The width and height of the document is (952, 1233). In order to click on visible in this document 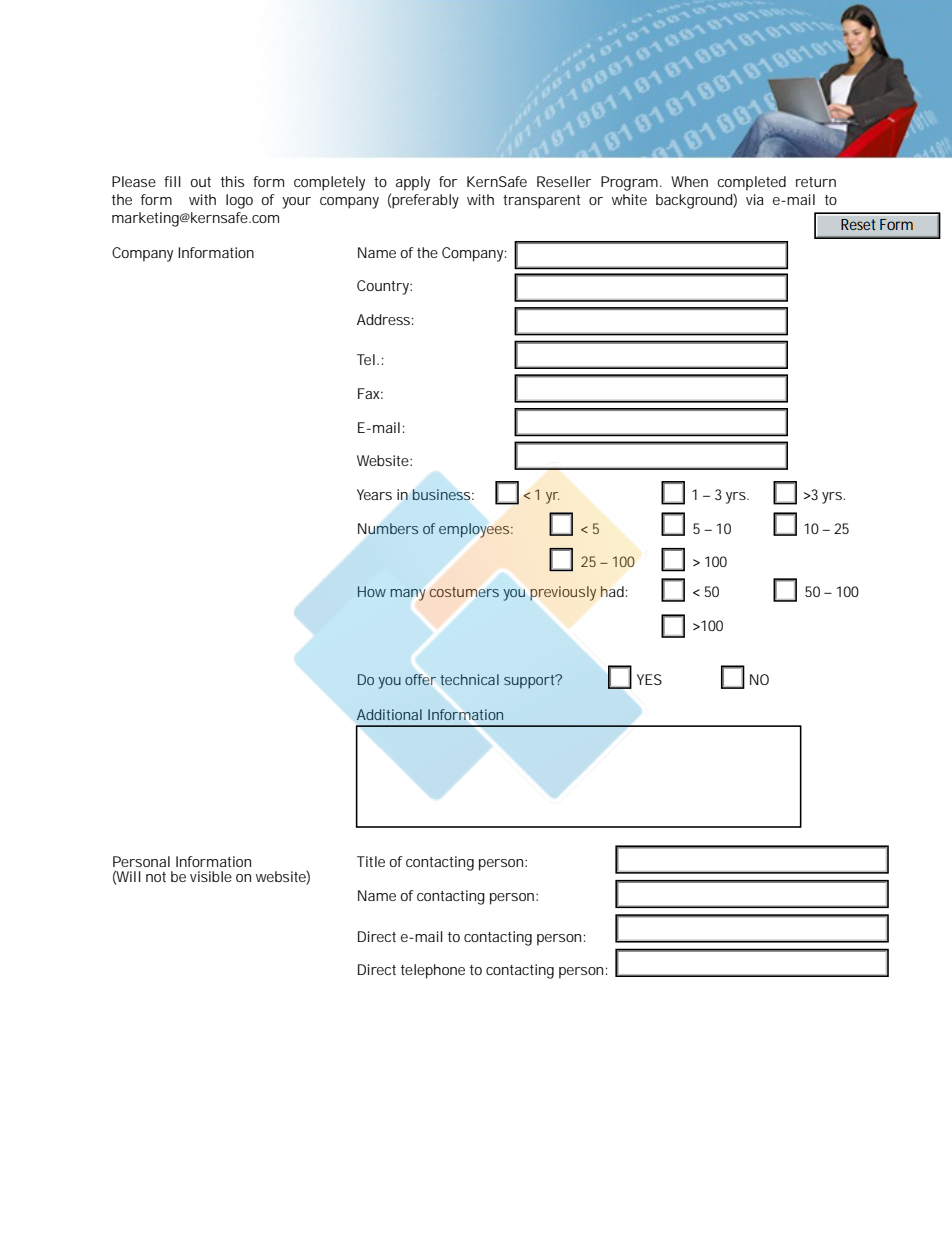, I will do `click(211, 876)`.
